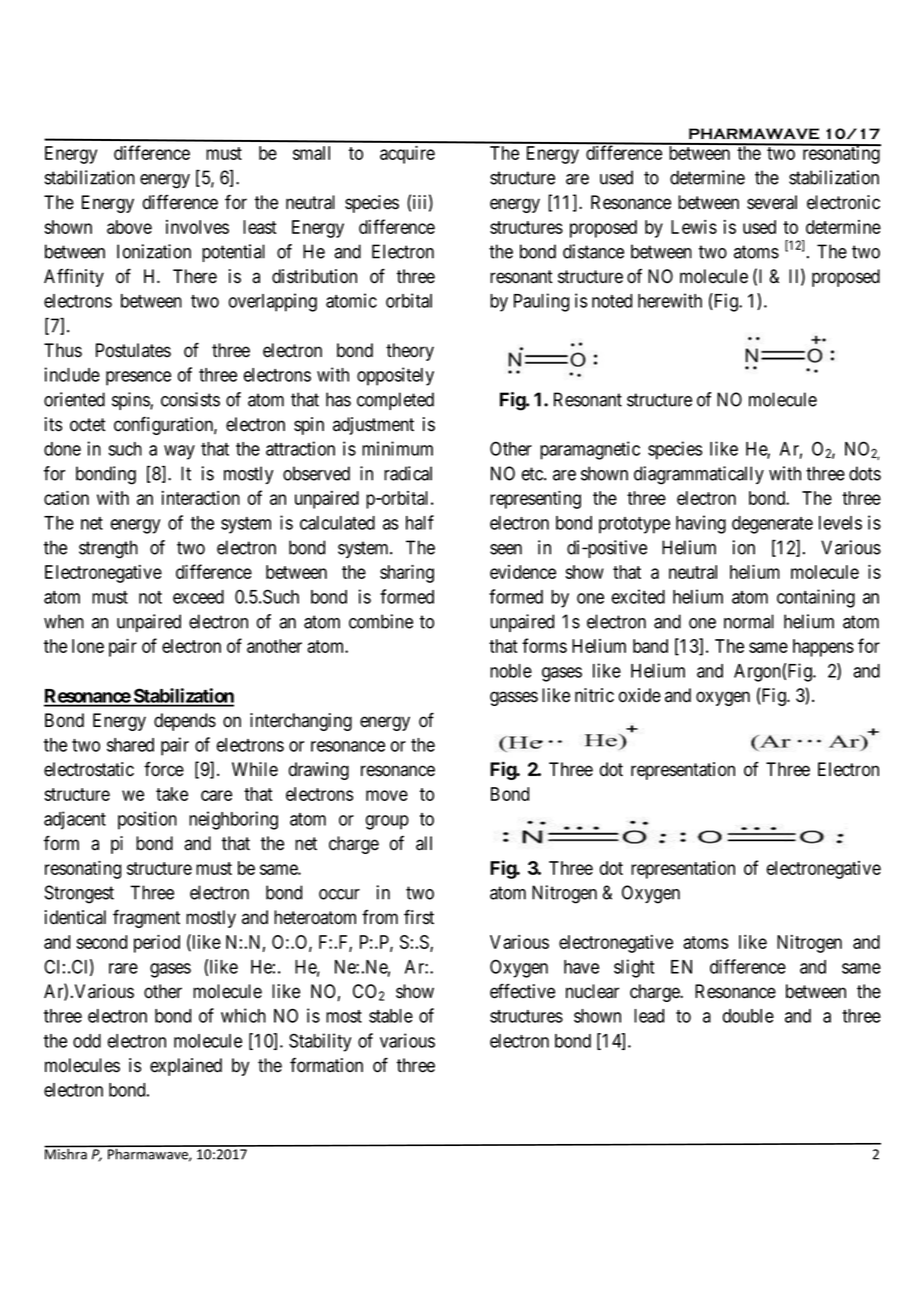 The height and width of the image is (1308, 924). What do you see at coordinates (419, 917) in the image?
I see `first` at bounding box center [419, 917].
